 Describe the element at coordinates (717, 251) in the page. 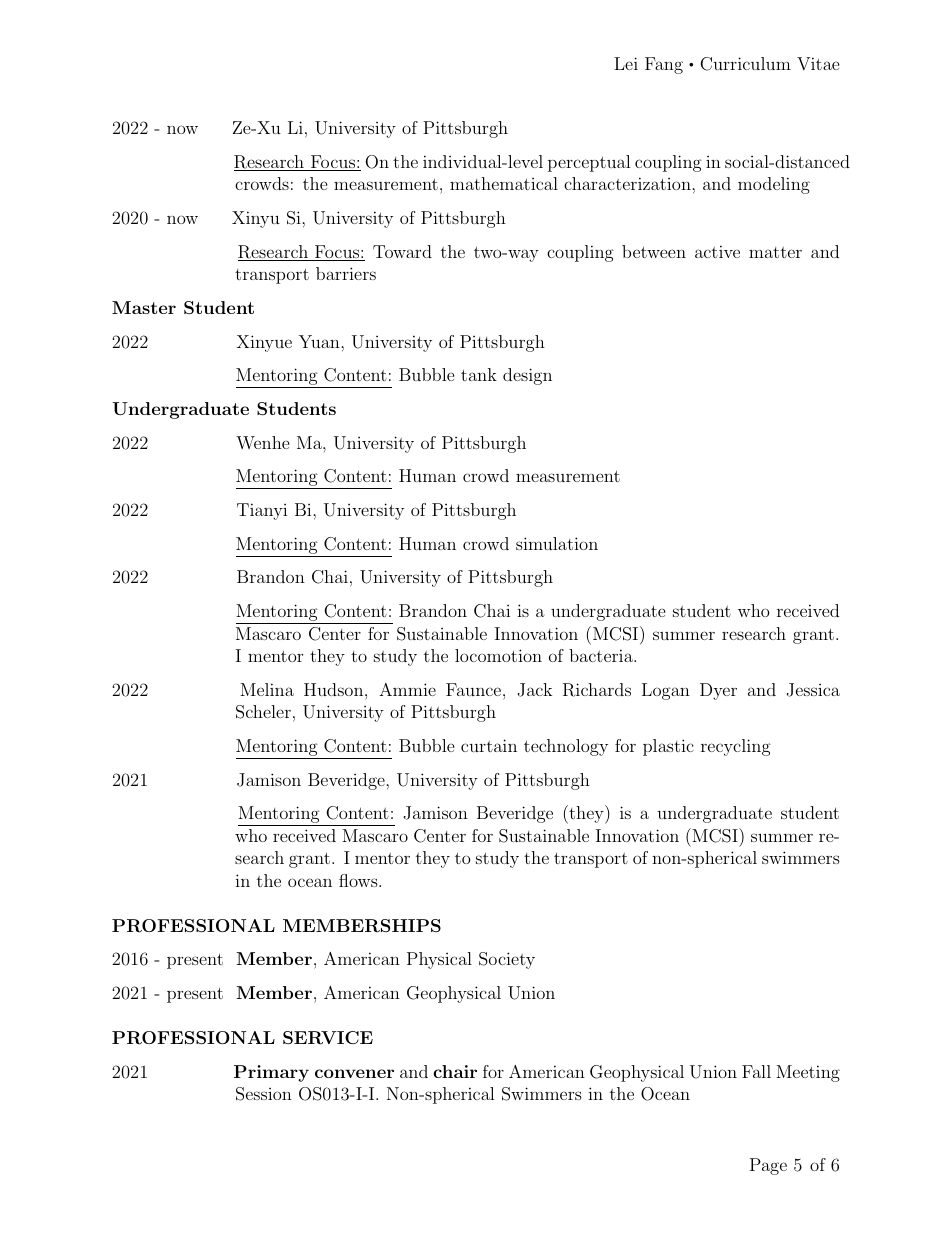

I see `active` at that location.
